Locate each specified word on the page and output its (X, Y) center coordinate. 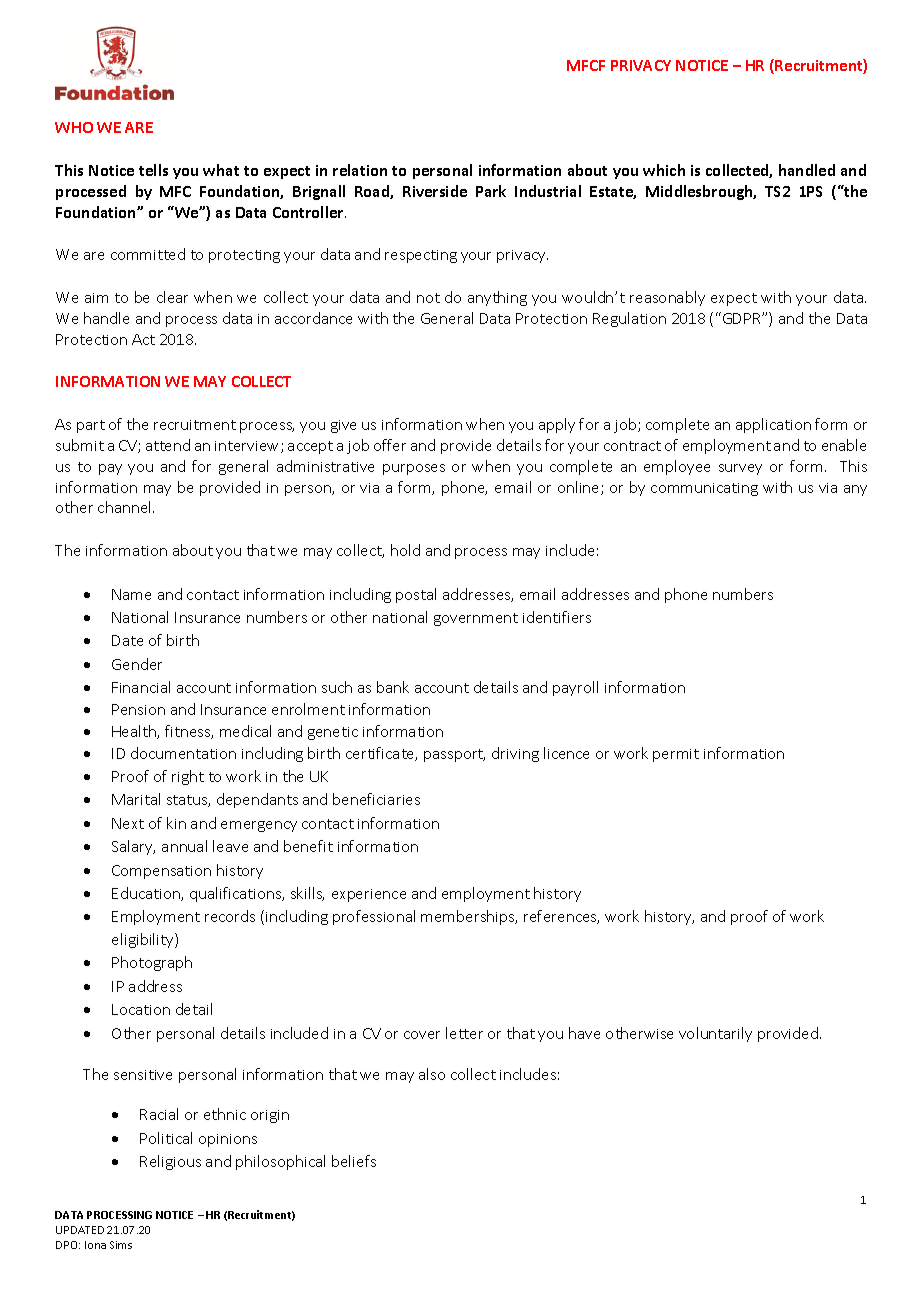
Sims (121, 1245)
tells (153, 170)
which (664, 170)
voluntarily (715, 1034)
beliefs (354, 1161)
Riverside (435, 191)
